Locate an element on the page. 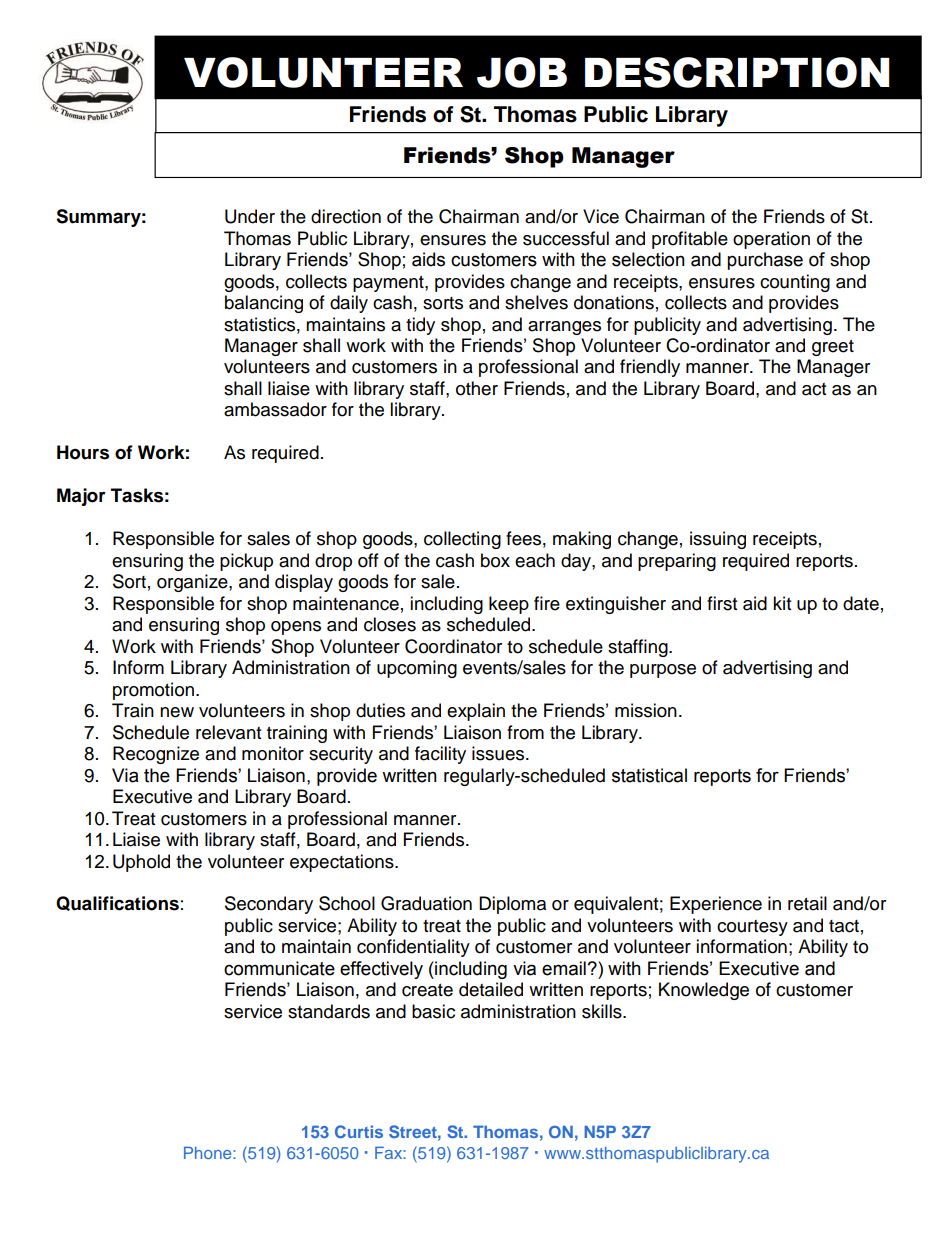 Image resolution: width=952 pixels, height=1233 pixels. organize is located at coordinates (193, 583).
